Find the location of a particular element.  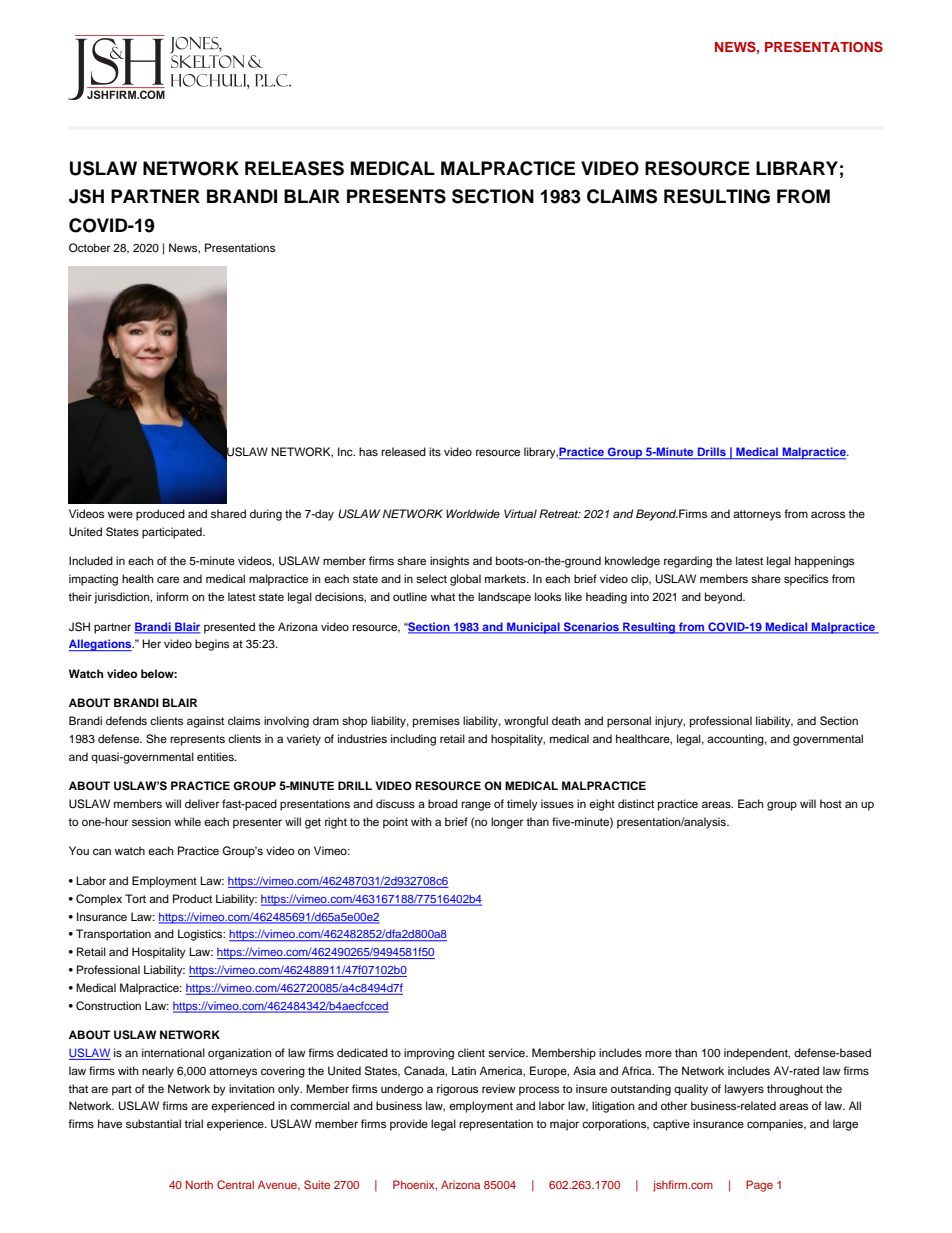

substantial is located at coordinates (153, 1123).
